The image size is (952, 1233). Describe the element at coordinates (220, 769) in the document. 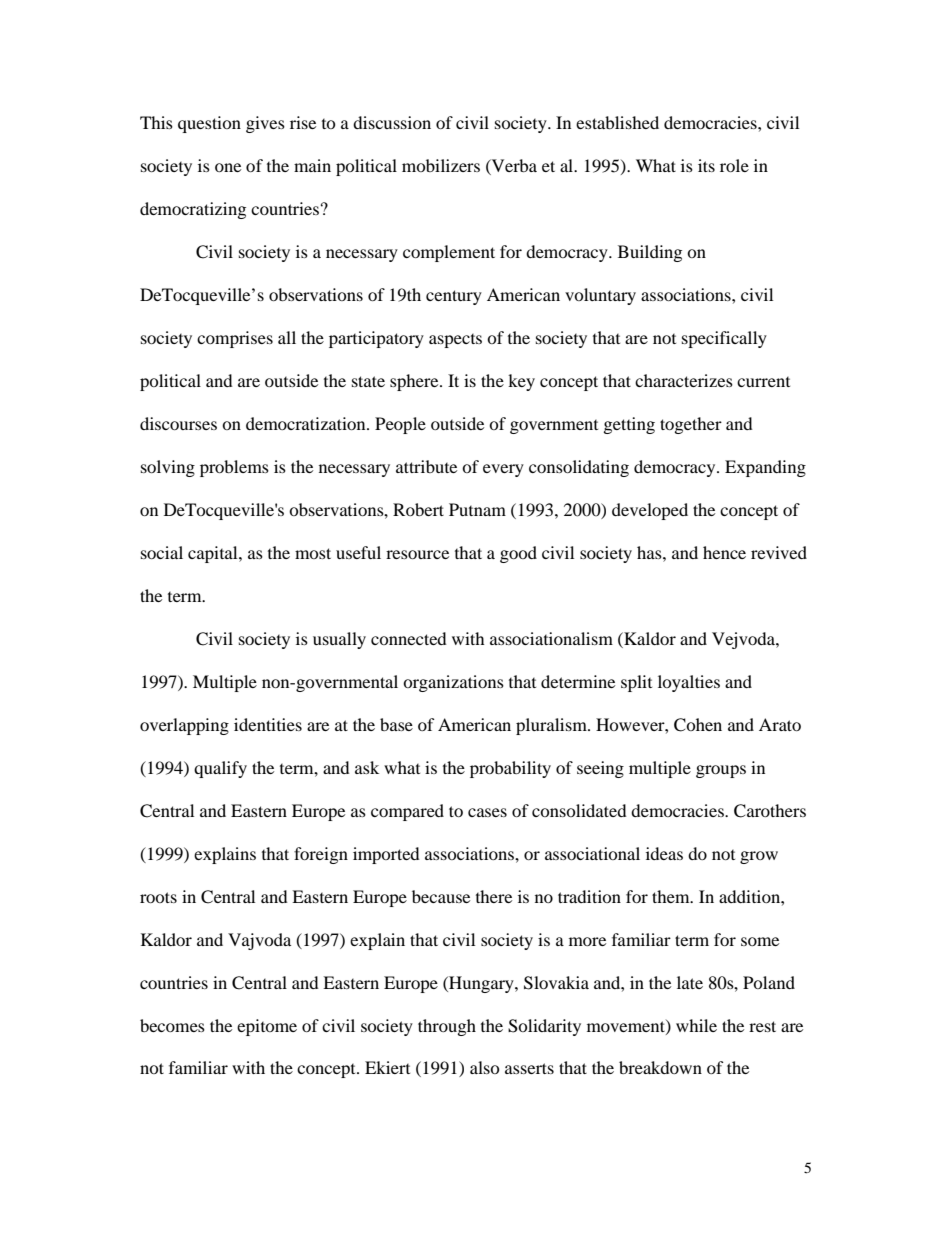

I see `qualify` at that location.
